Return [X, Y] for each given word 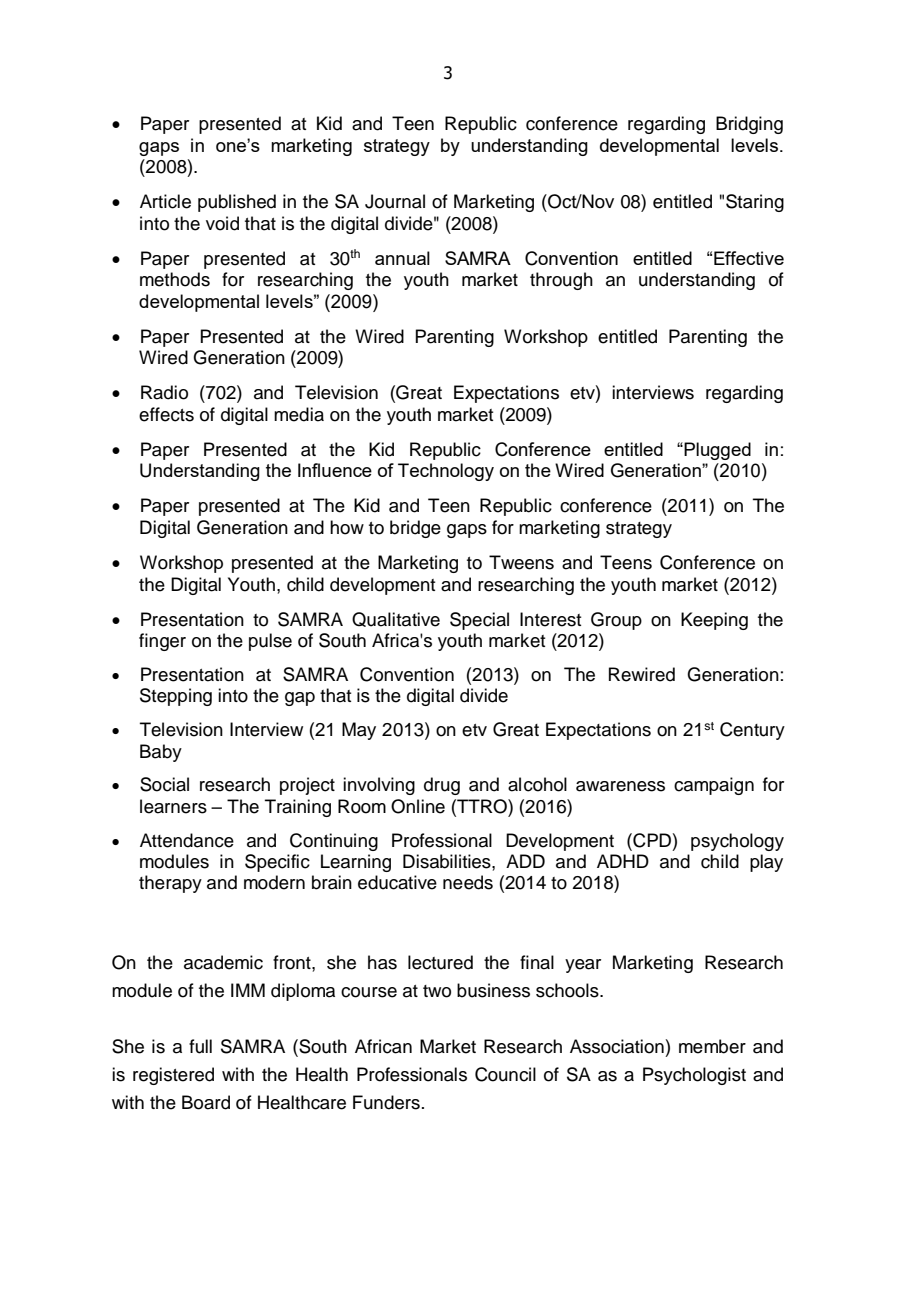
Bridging [749, 125]
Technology [446, 472]
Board [206, 1102]
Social [164, 784]
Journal [395, 201]
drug [442, 786]
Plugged [716, 451]
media [299, 414]
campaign [714, 786]
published [237, 203]
